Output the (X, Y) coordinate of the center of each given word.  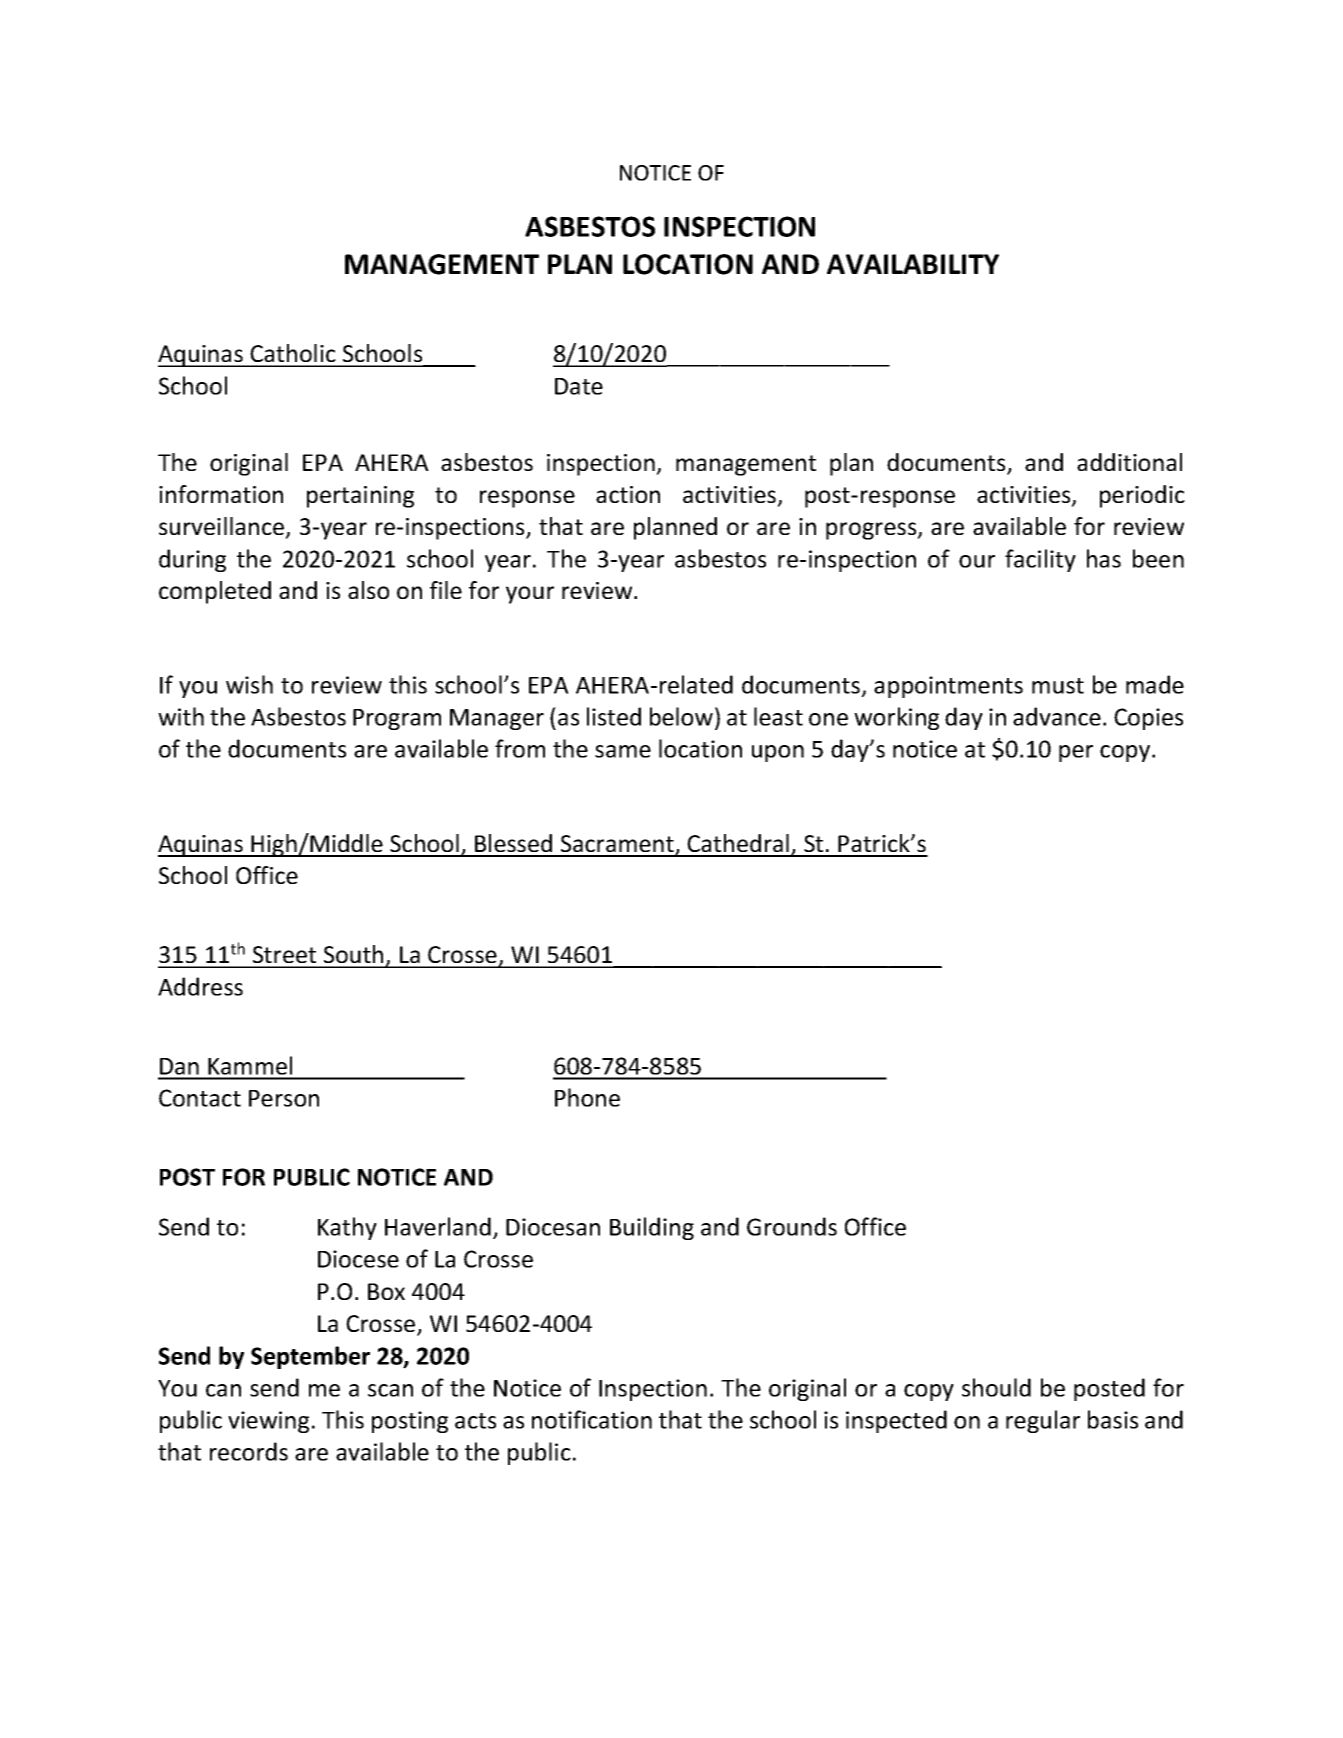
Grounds (792, 1226)
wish (249, 684)
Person (284, 1098)
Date (579, 386)
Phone (587, 1097)
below (681, 716)
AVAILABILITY (913, 264)
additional (1129, 462)
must (1058, 686)
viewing (268, 1422)
